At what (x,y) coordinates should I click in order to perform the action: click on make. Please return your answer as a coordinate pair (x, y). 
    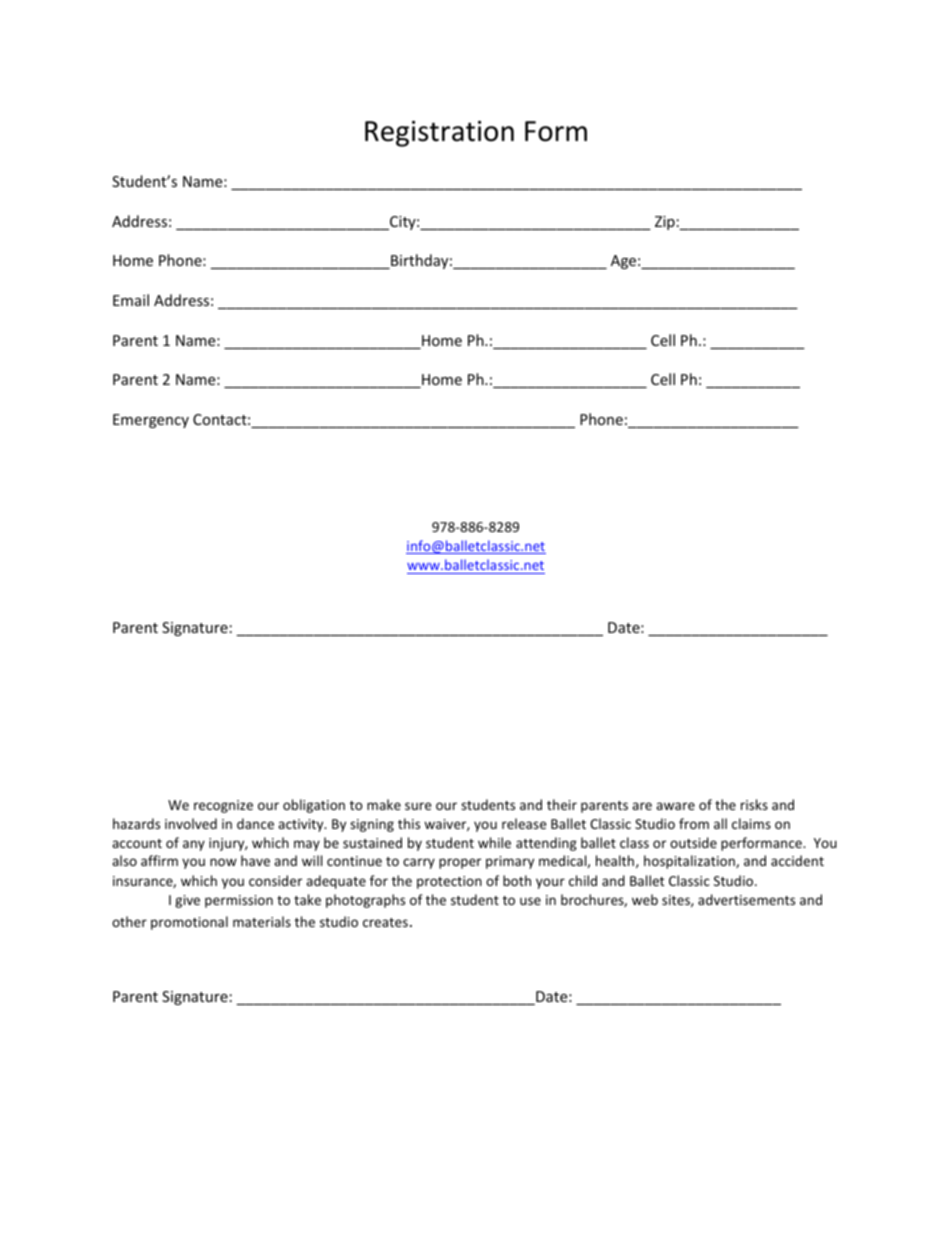
    Looking at the image, I should click on (384, 804).
